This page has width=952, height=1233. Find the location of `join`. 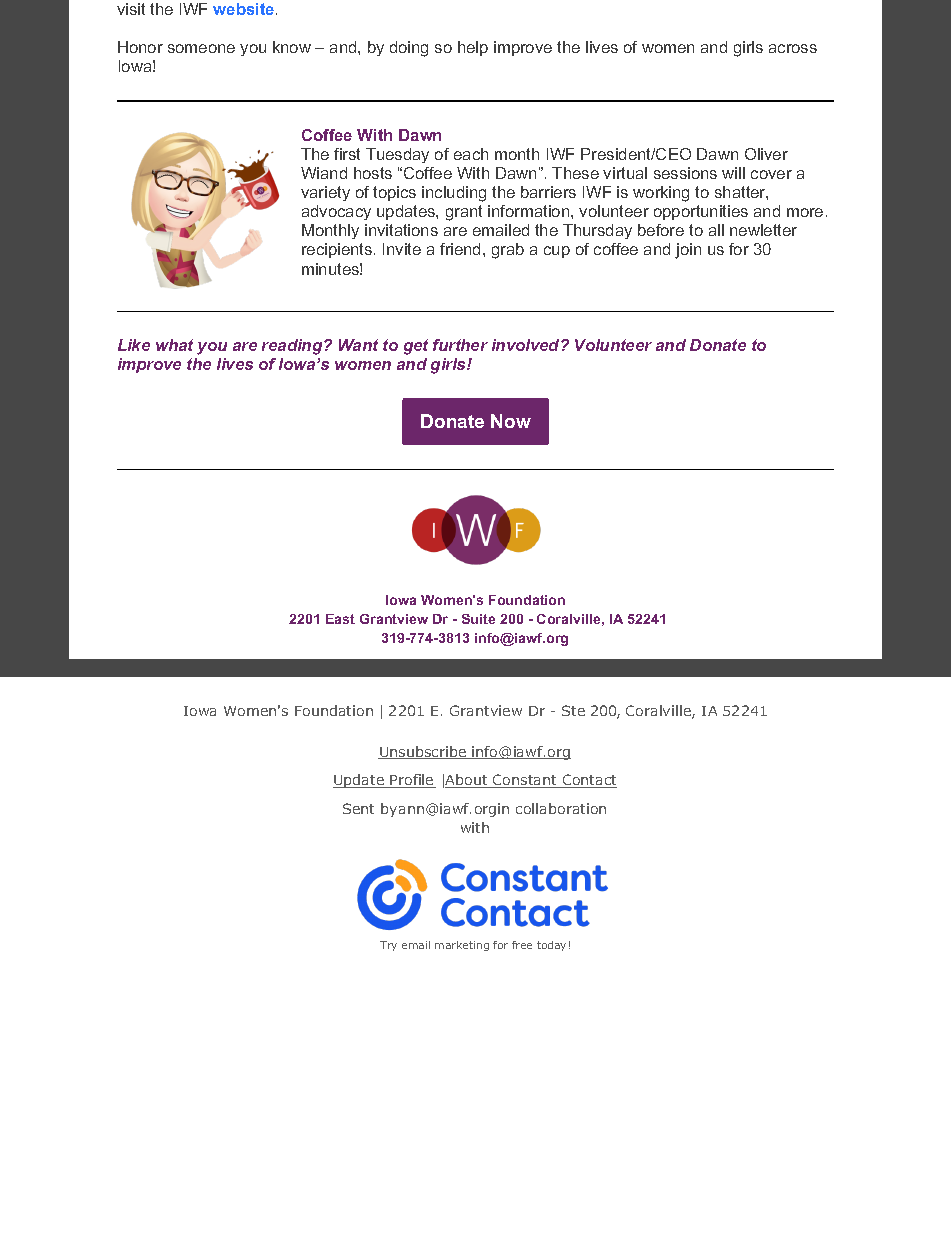

join is located at coordinates (688, 251).
